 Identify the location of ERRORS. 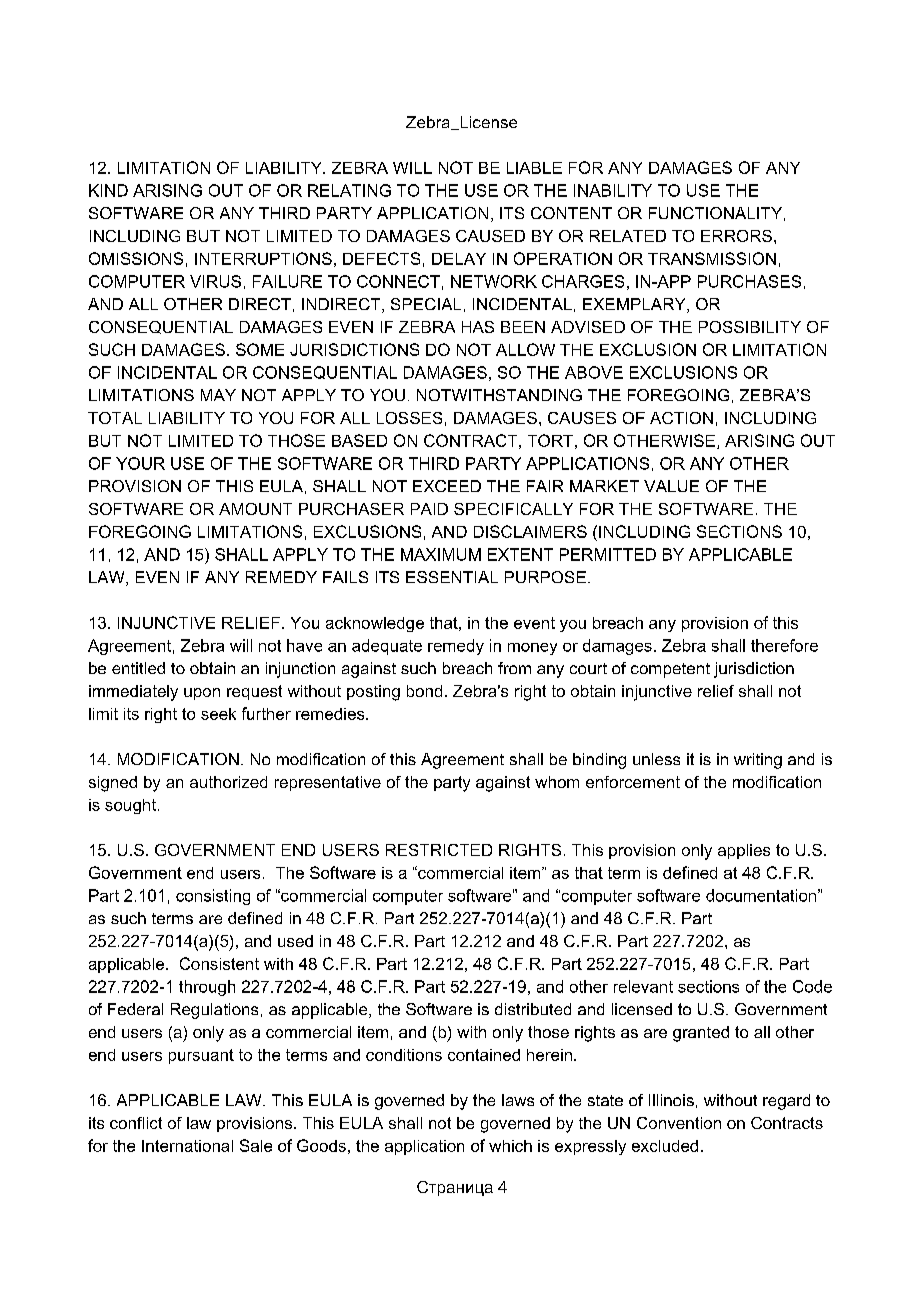
(736, 236).
